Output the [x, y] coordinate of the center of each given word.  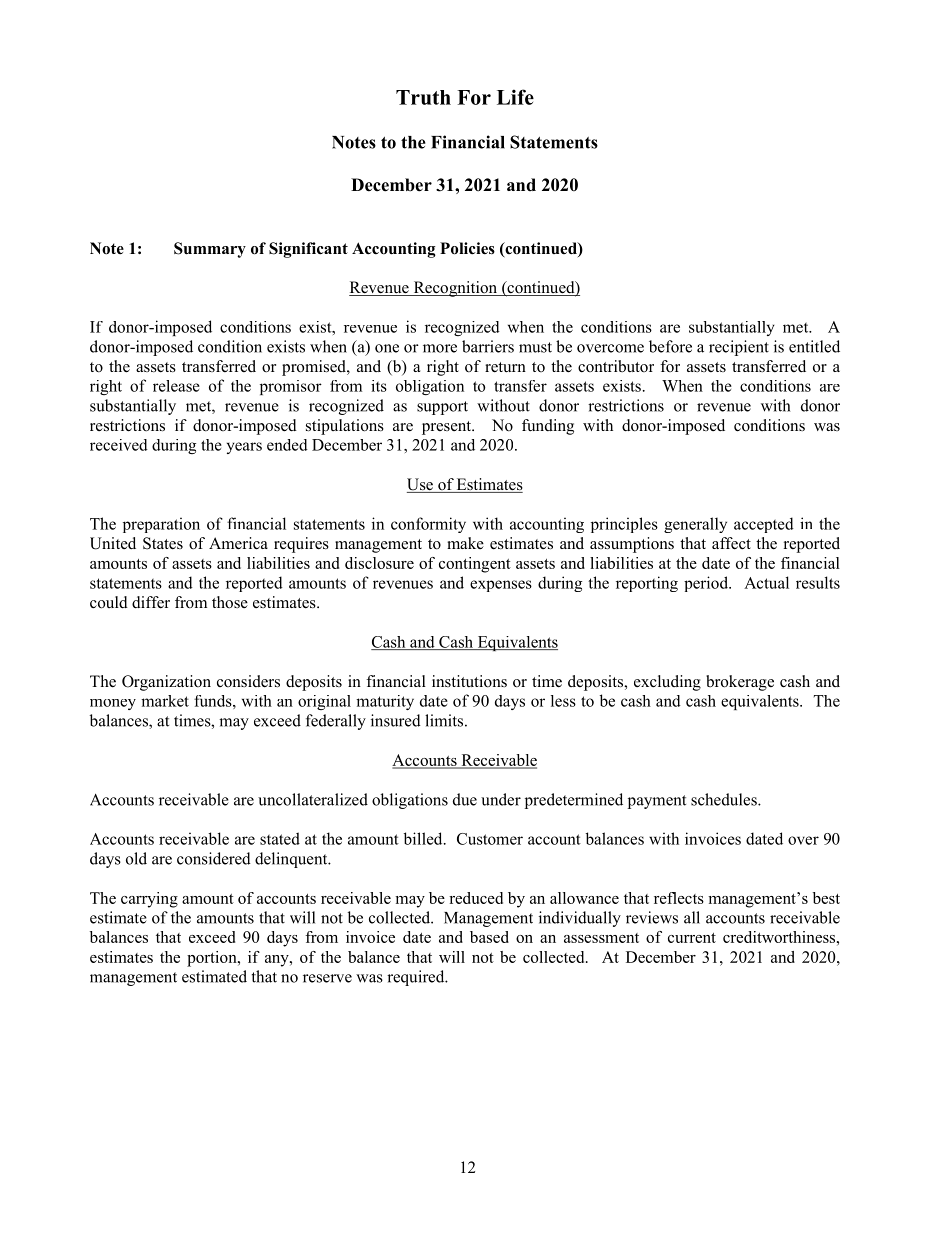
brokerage [740, 683]
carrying [149, 900]
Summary [210, 250]
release [176, 386]
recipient [739, 348]
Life [515, 97]
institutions [469, 681]
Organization [166, 683]
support [442, 408]
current [692, 938]
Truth [423, 97]
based [489, 937]
